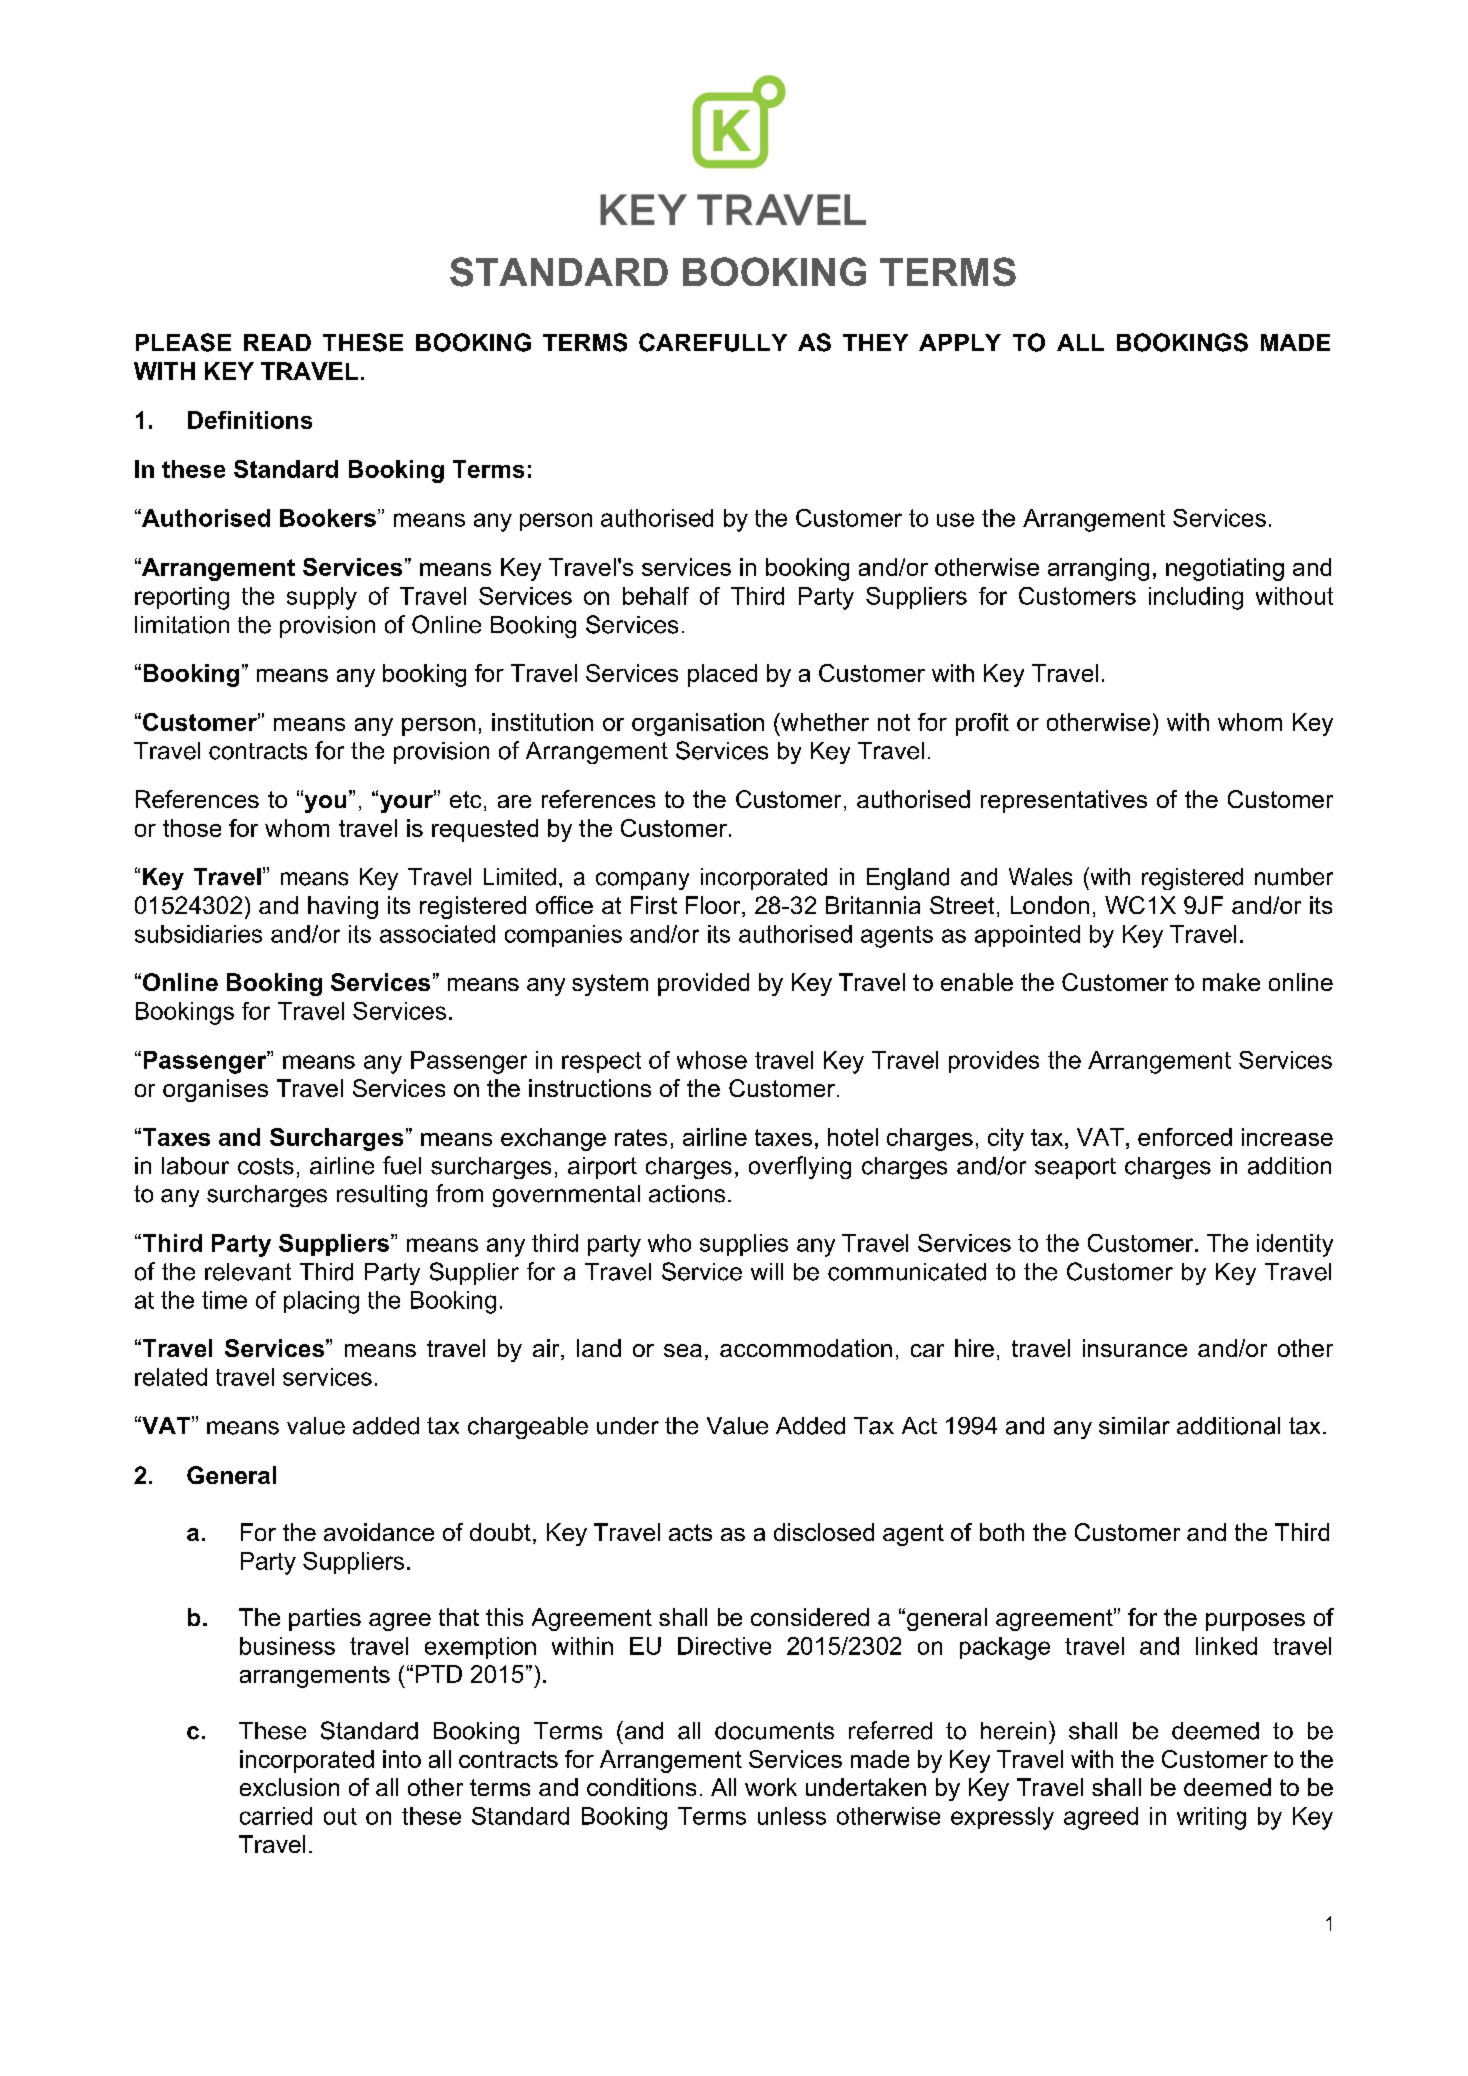  Describe the element at coordinates (277, 342) in the document. I see `READ` at that location.
